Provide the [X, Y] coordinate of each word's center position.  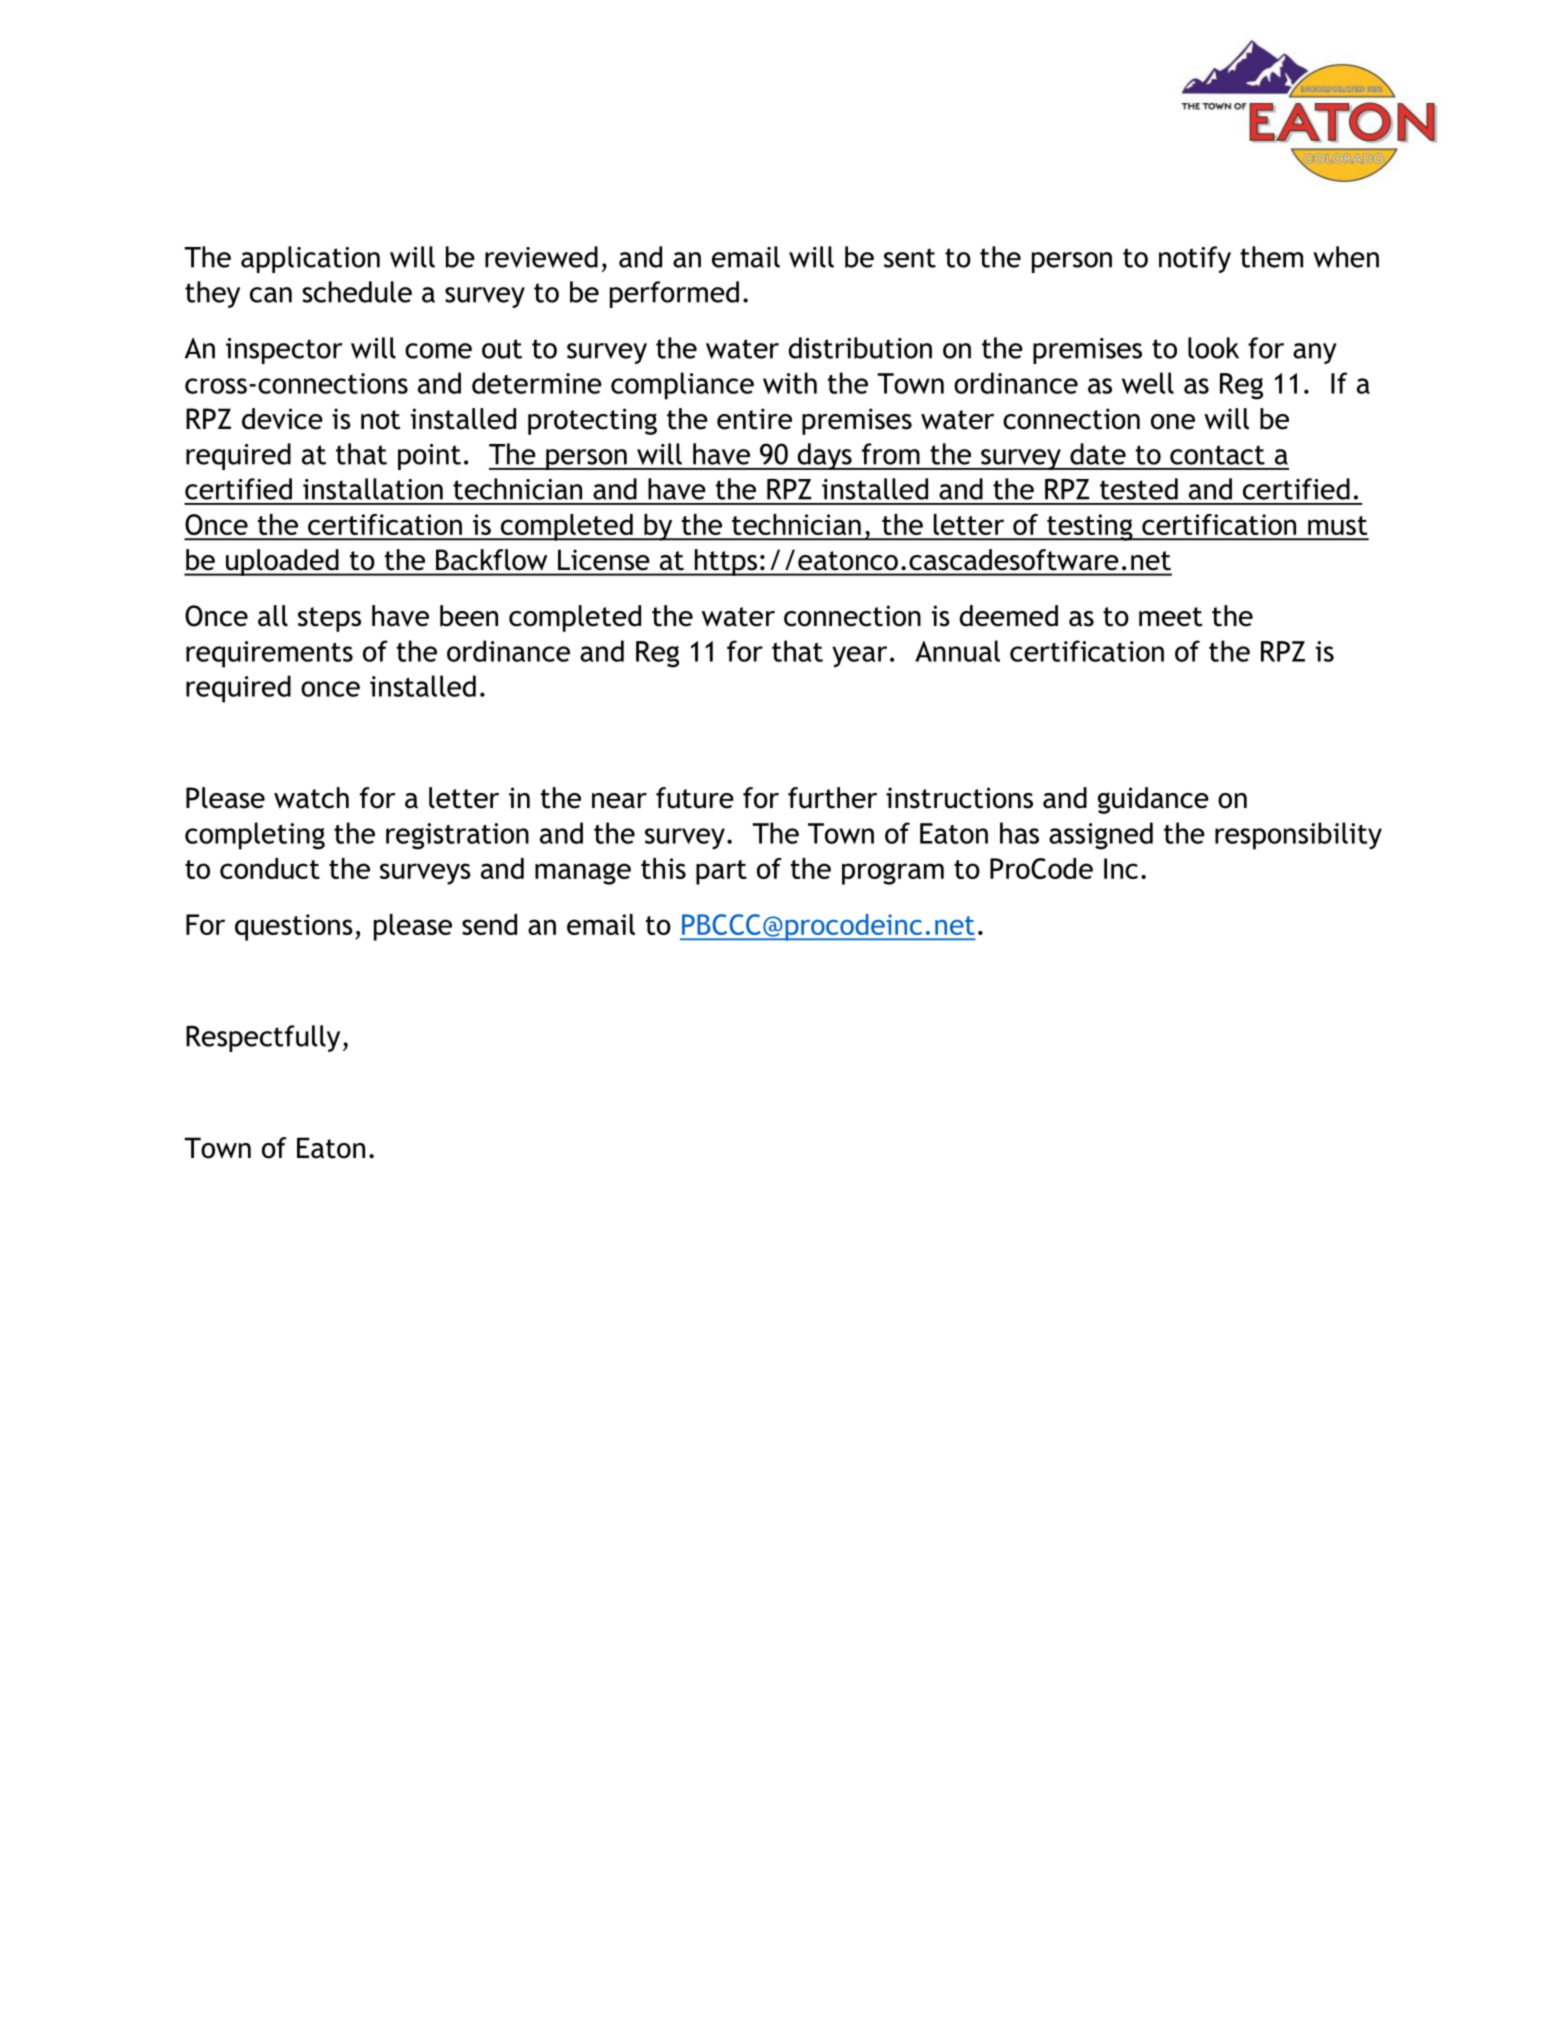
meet [1171, 617]
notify [1195, 259]
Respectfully [263, 1038]
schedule [357, 292]
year [859, 657]
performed [674, 294]
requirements [269, 654]
